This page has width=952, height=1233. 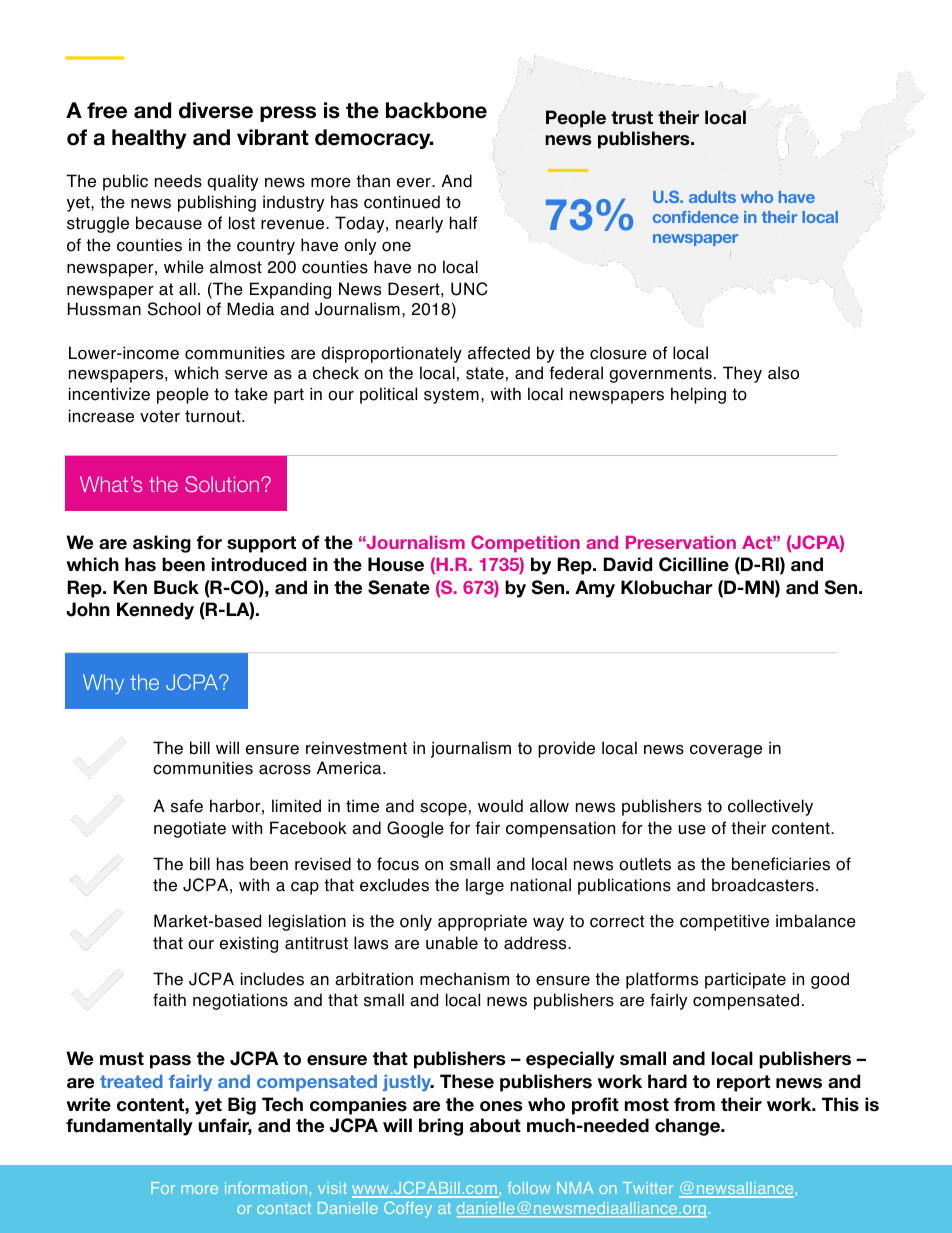 What do you see at coordinates (149, 139) in the page?
I see `healthy` at bounding box center [149, 139].
